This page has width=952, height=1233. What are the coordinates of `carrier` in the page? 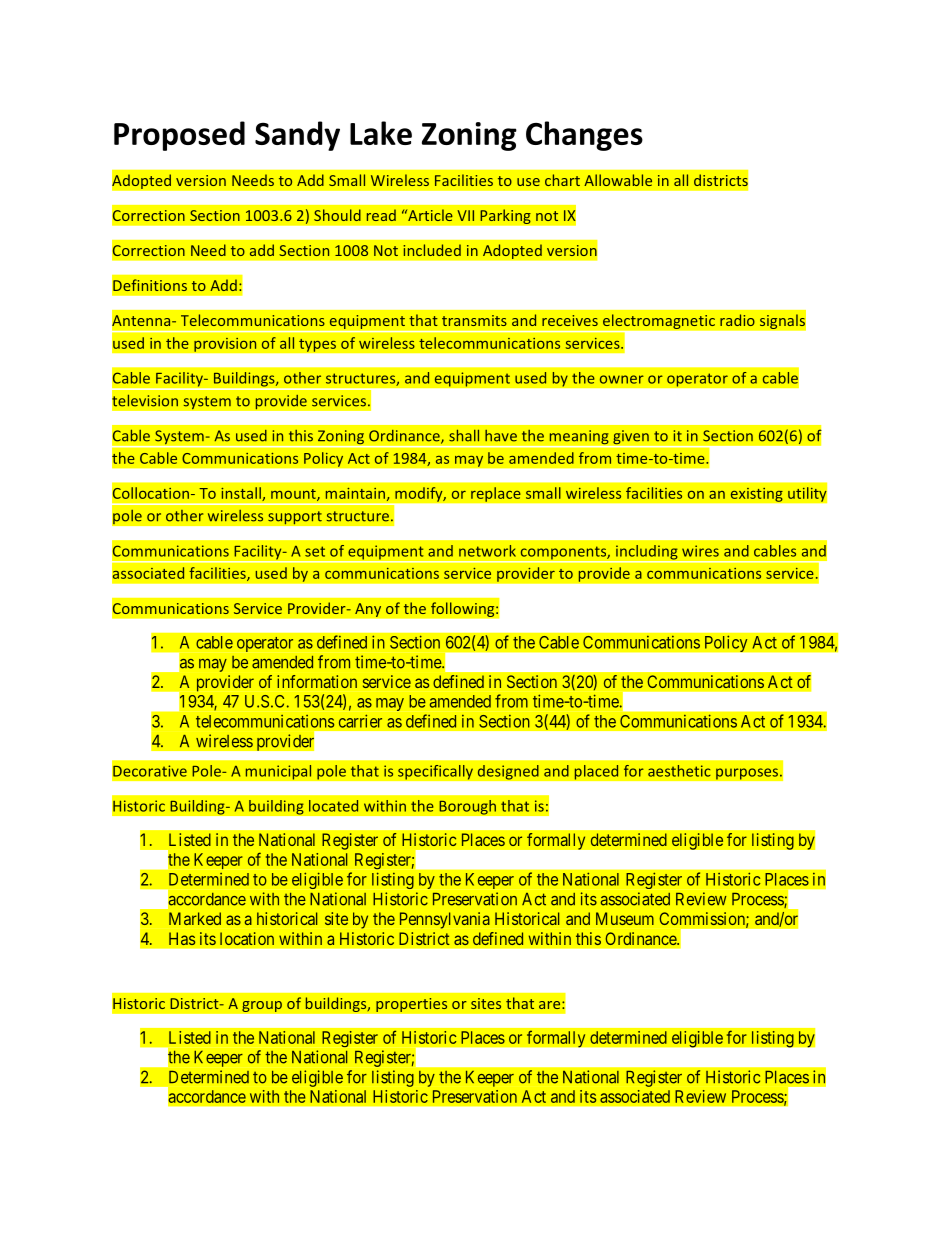 It's located at (360, 721).
